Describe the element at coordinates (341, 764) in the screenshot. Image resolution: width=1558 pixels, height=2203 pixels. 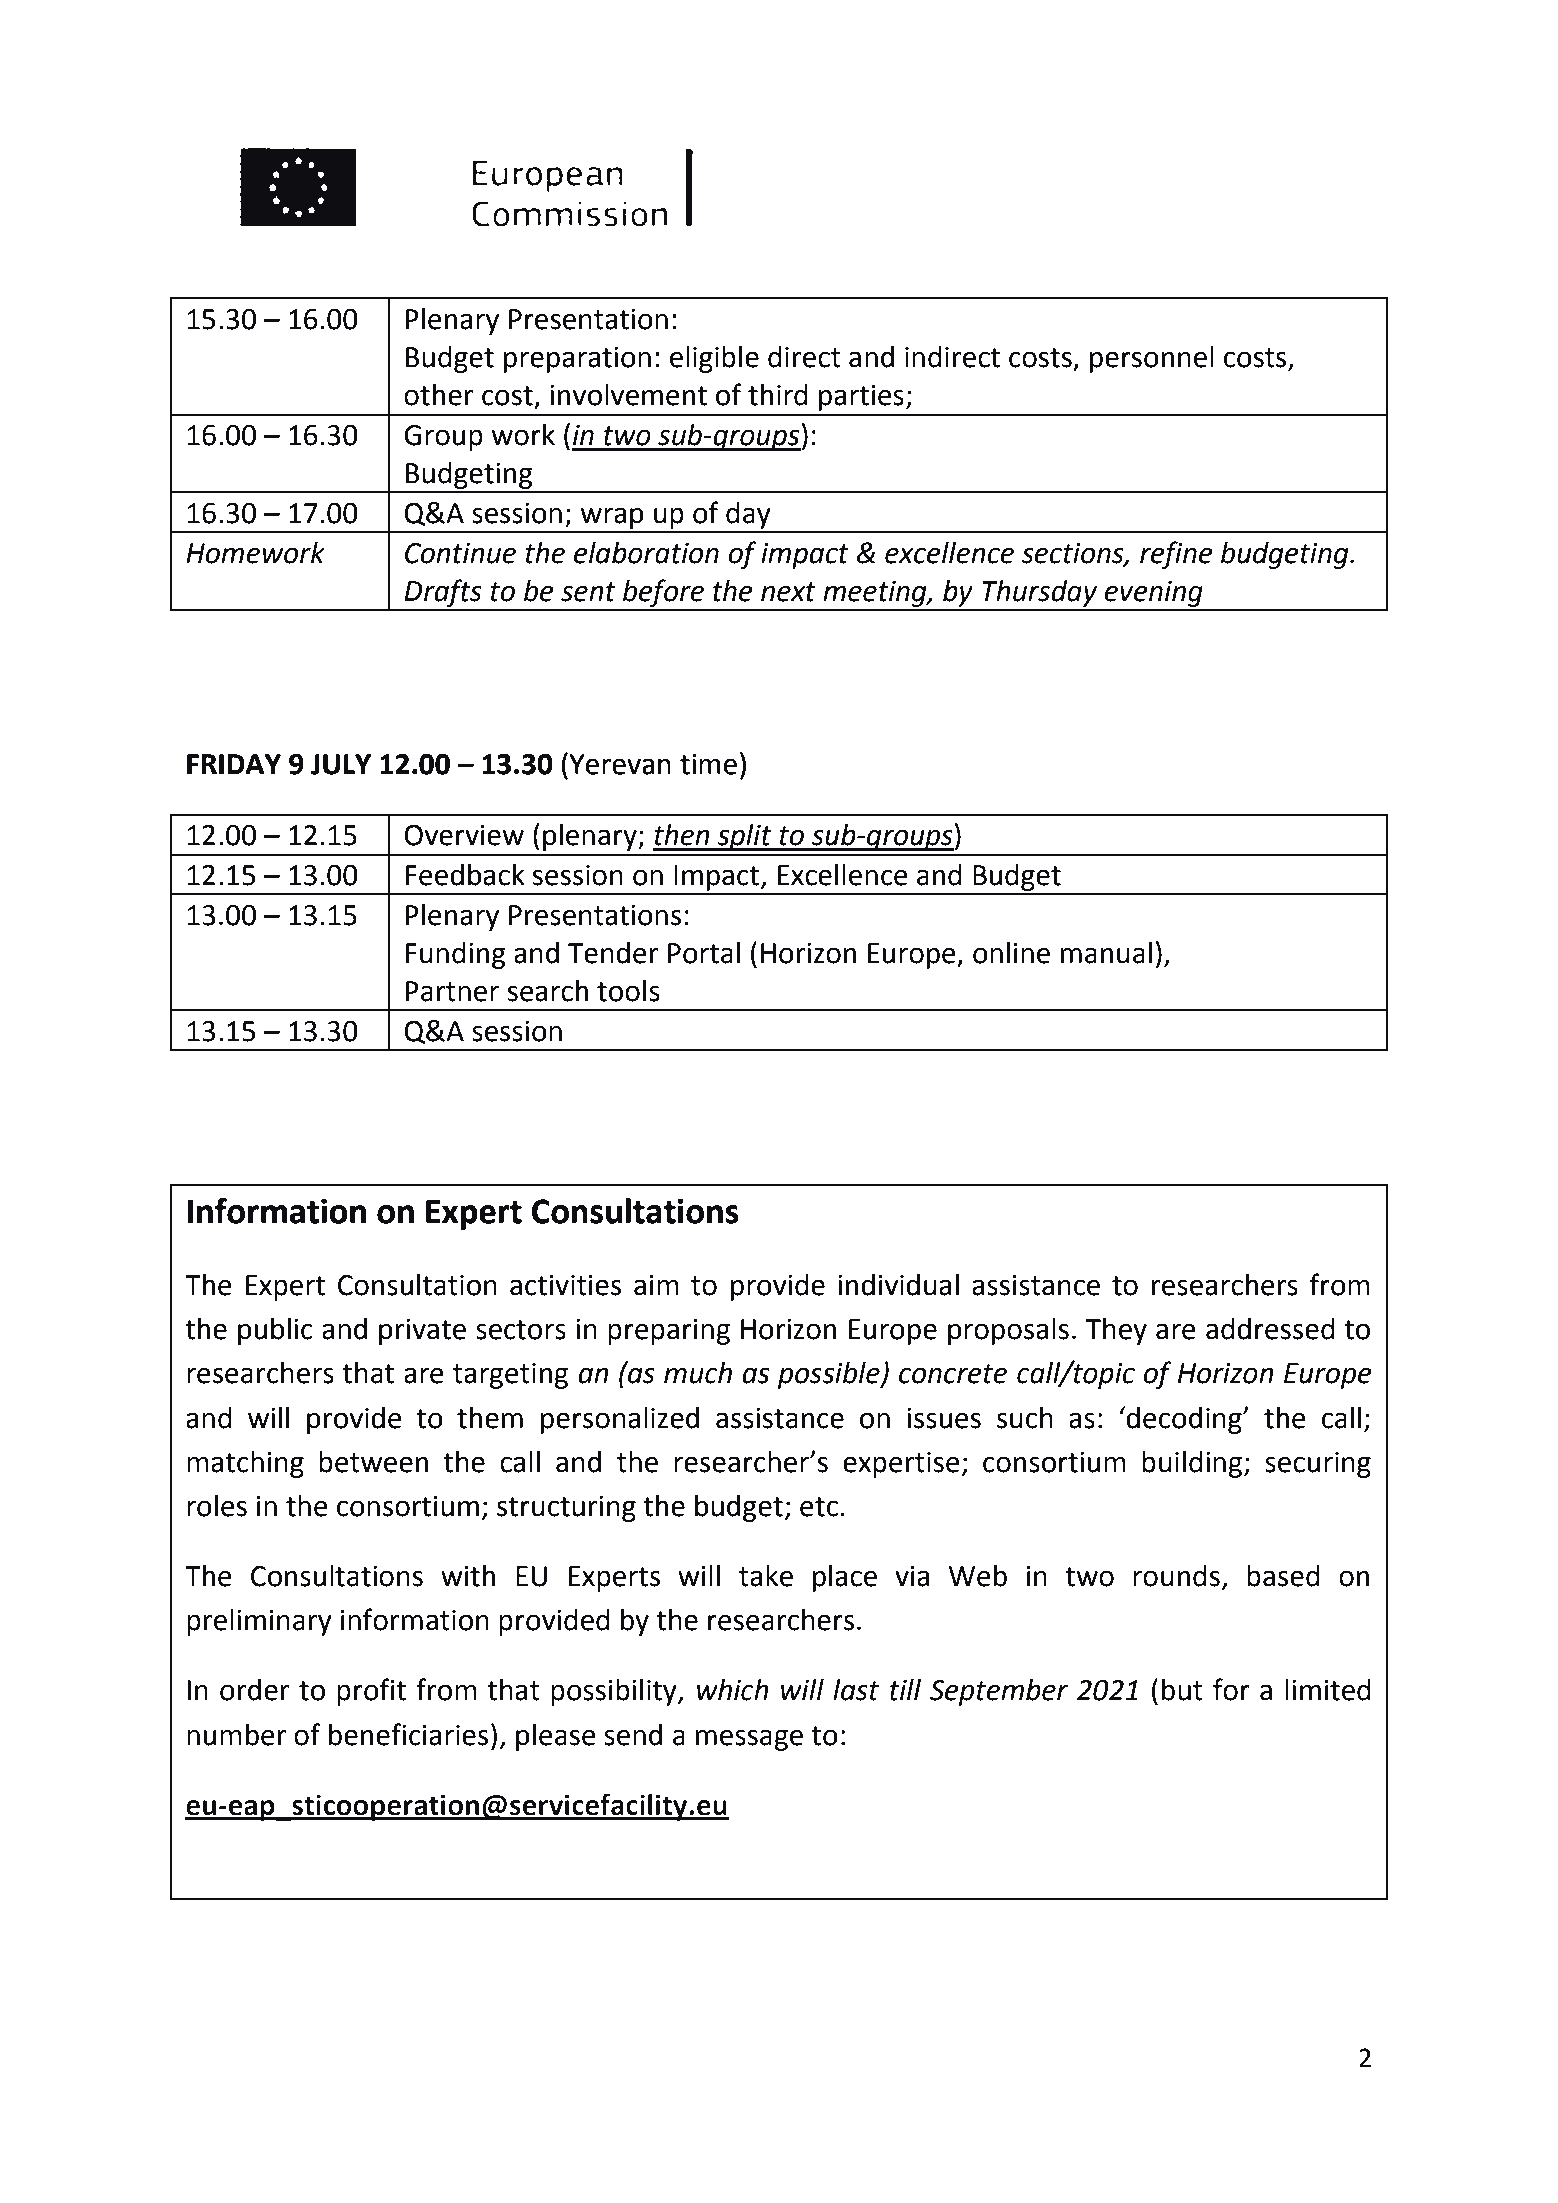
I see `JULY` at that location.
